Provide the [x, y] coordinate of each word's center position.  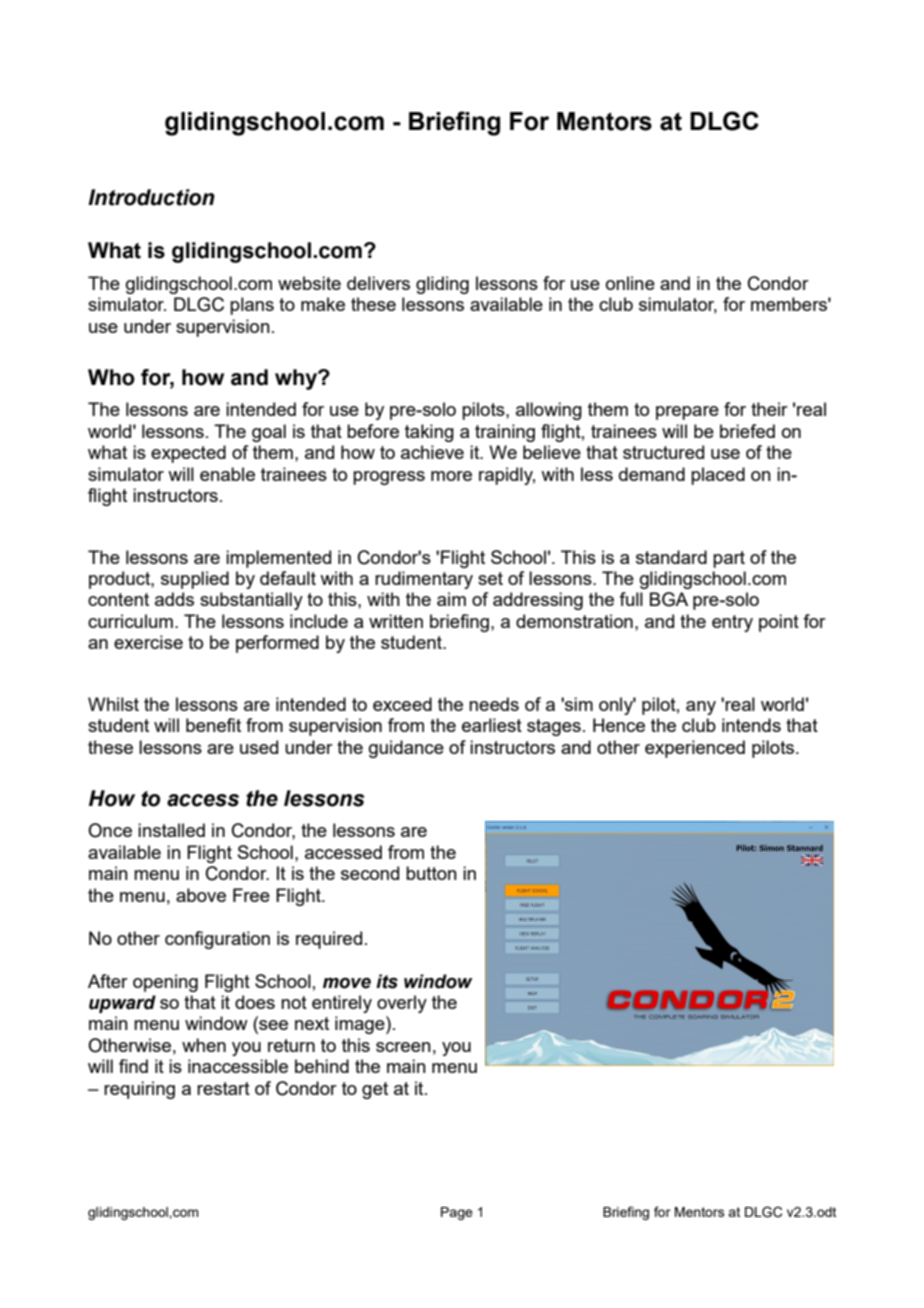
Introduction [151, 197]
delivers [378, 283]
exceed [402, 704]
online [630, 283]
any [701, 708]
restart [223, 1088]
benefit [213, 725]
